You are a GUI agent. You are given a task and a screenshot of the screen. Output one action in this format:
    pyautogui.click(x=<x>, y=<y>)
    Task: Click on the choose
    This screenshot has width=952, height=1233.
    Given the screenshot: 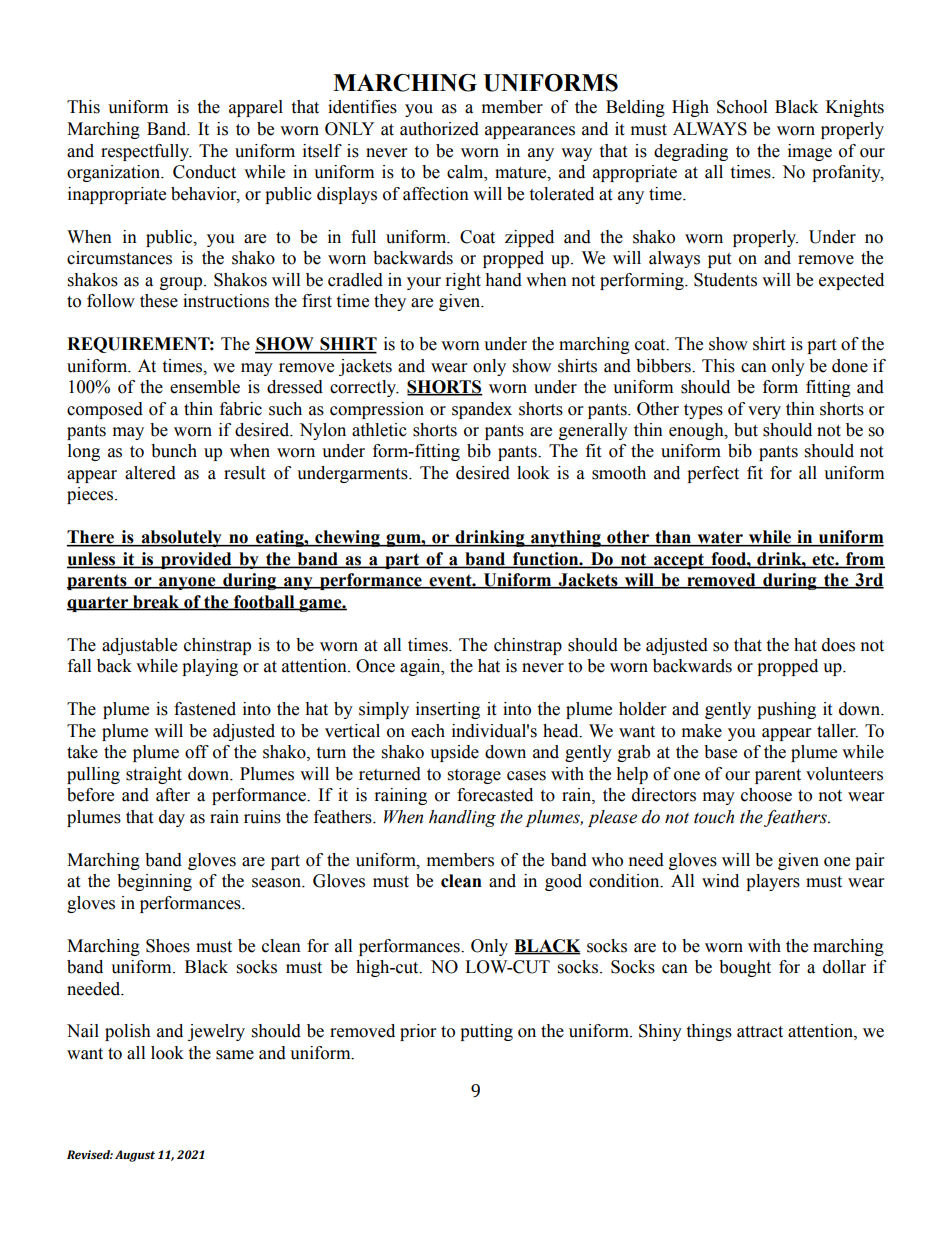 What is the action you would take?
    pyautogui.click(x=766, y=795)
